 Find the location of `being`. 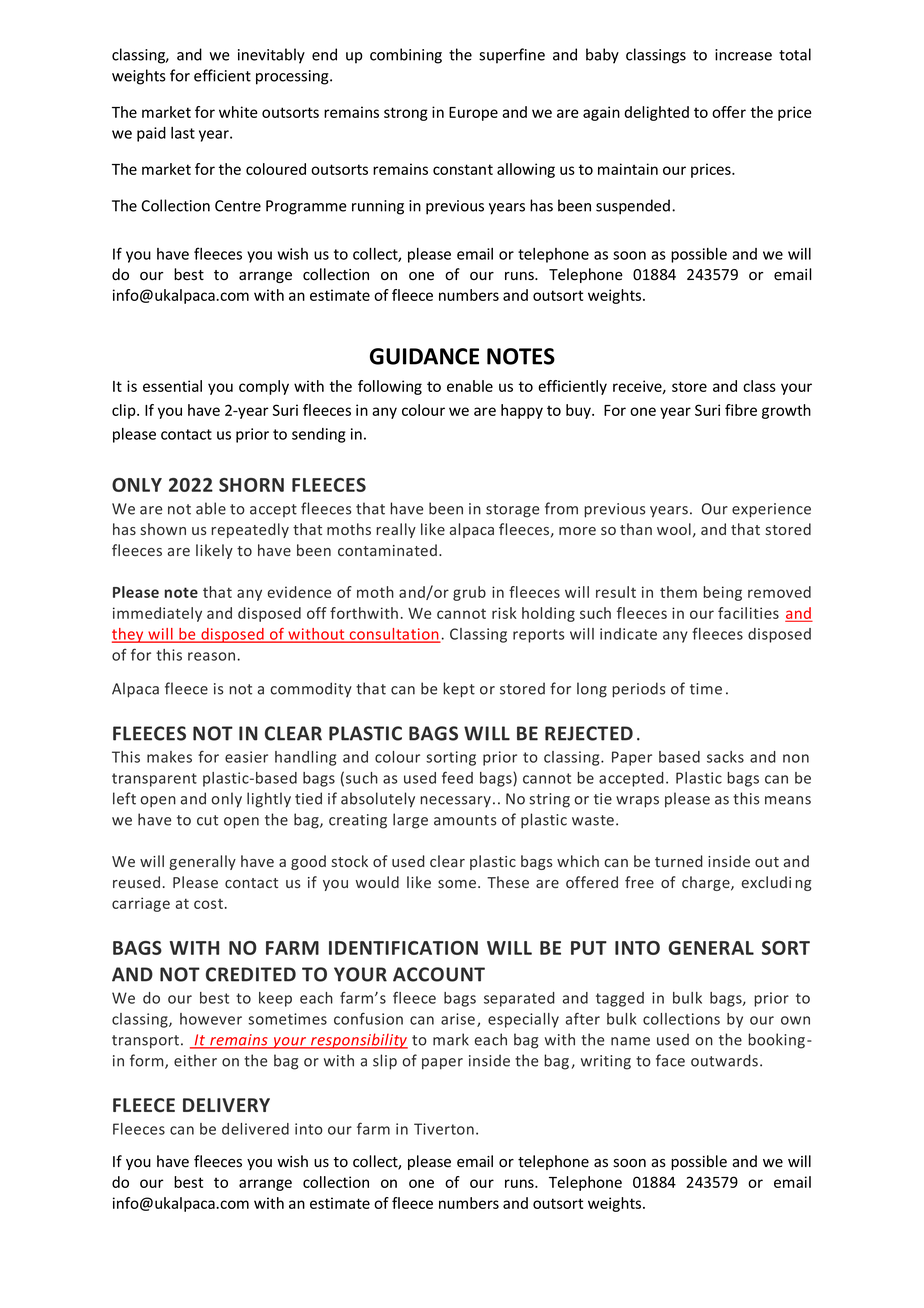

being is located at coordinates (722, 593).
